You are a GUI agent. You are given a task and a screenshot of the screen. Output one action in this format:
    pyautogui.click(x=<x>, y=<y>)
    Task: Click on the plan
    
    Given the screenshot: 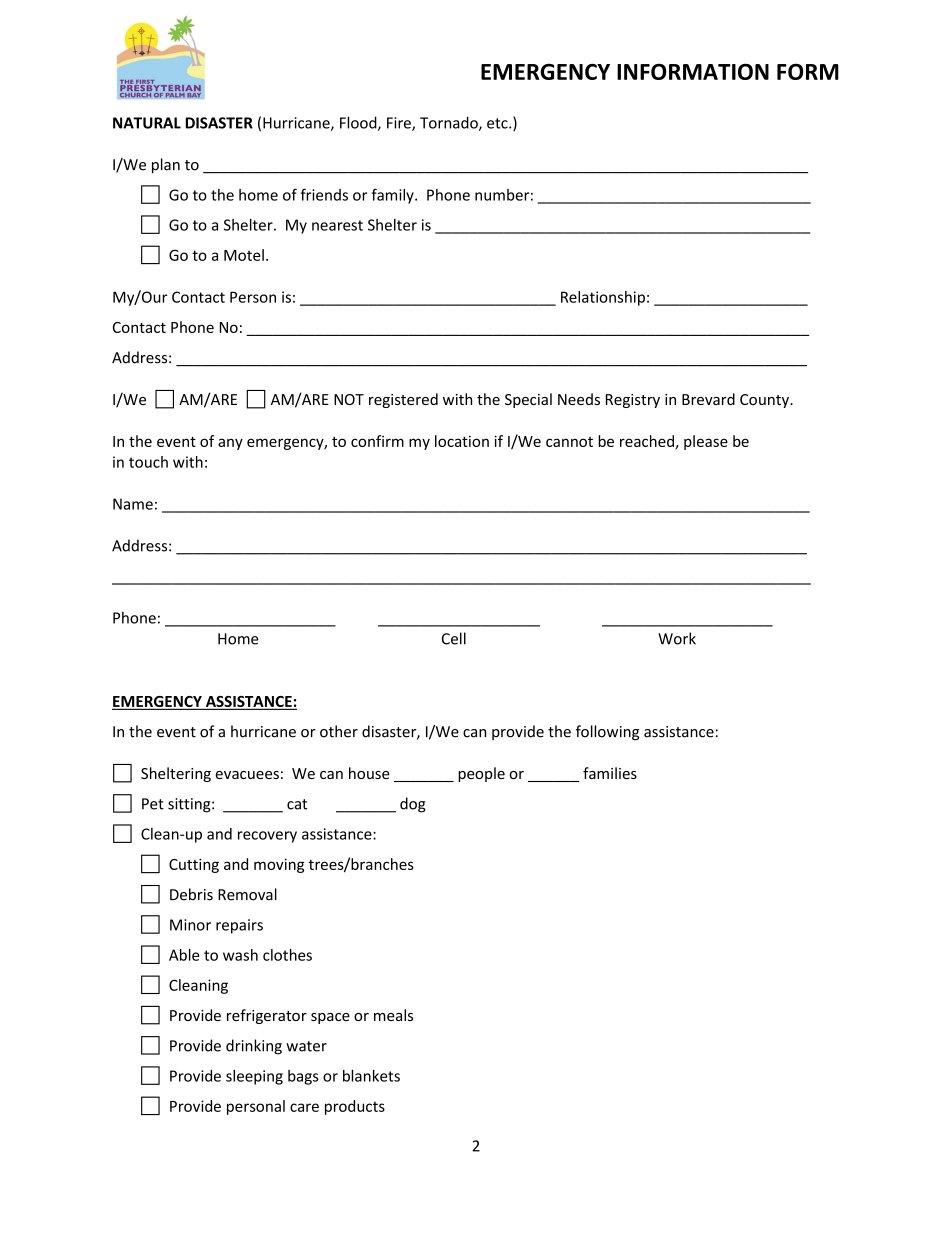 What is the action you would take?
    pyautogui.click(x=166, y=165)
